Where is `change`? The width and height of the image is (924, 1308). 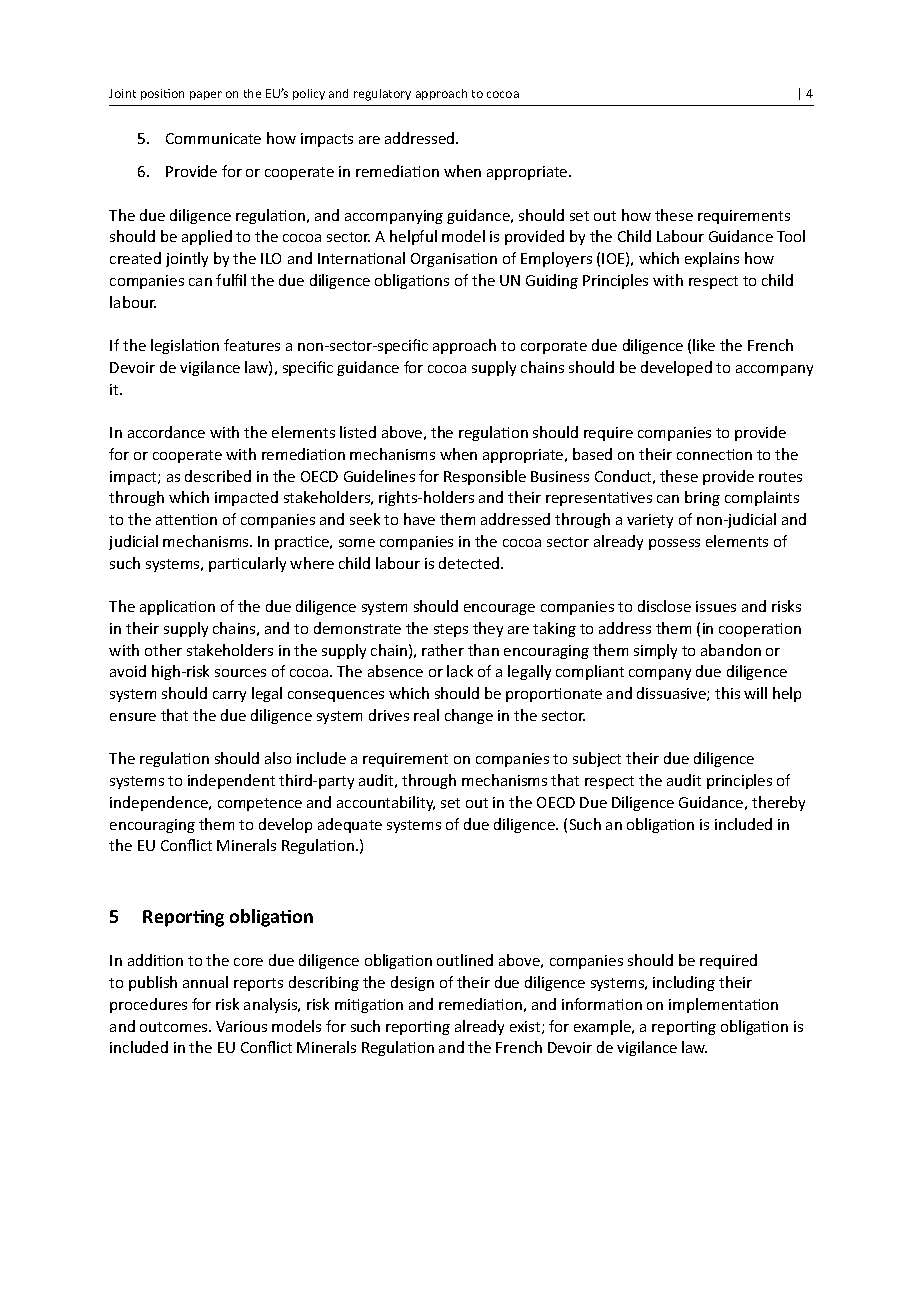
change is located at coordinates (469, 716).
